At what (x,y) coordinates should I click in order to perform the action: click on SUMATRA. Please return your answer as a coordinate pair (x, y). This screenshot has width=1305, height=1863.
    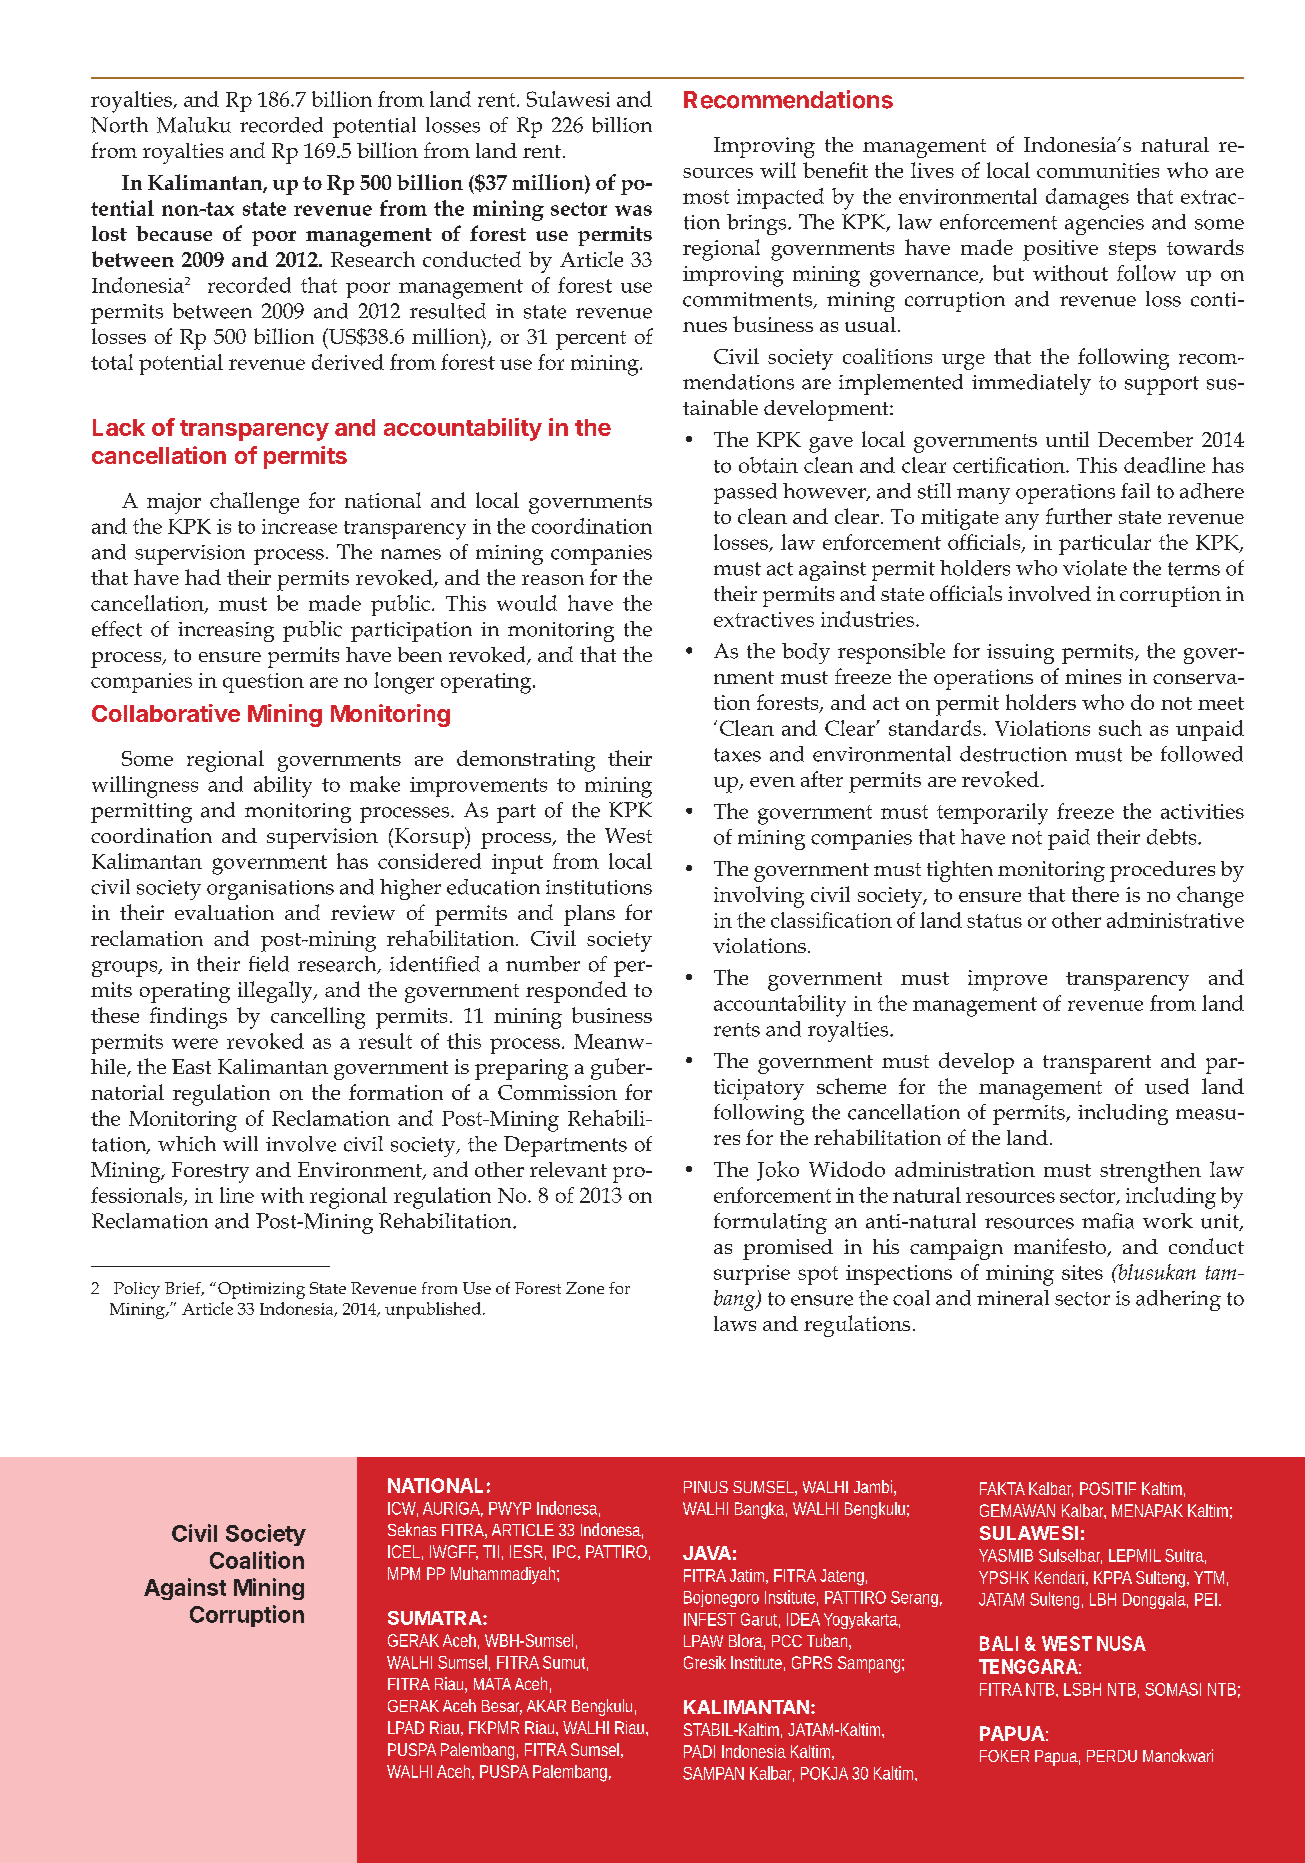
    Looking at the image, I should click on (436, 1618).
